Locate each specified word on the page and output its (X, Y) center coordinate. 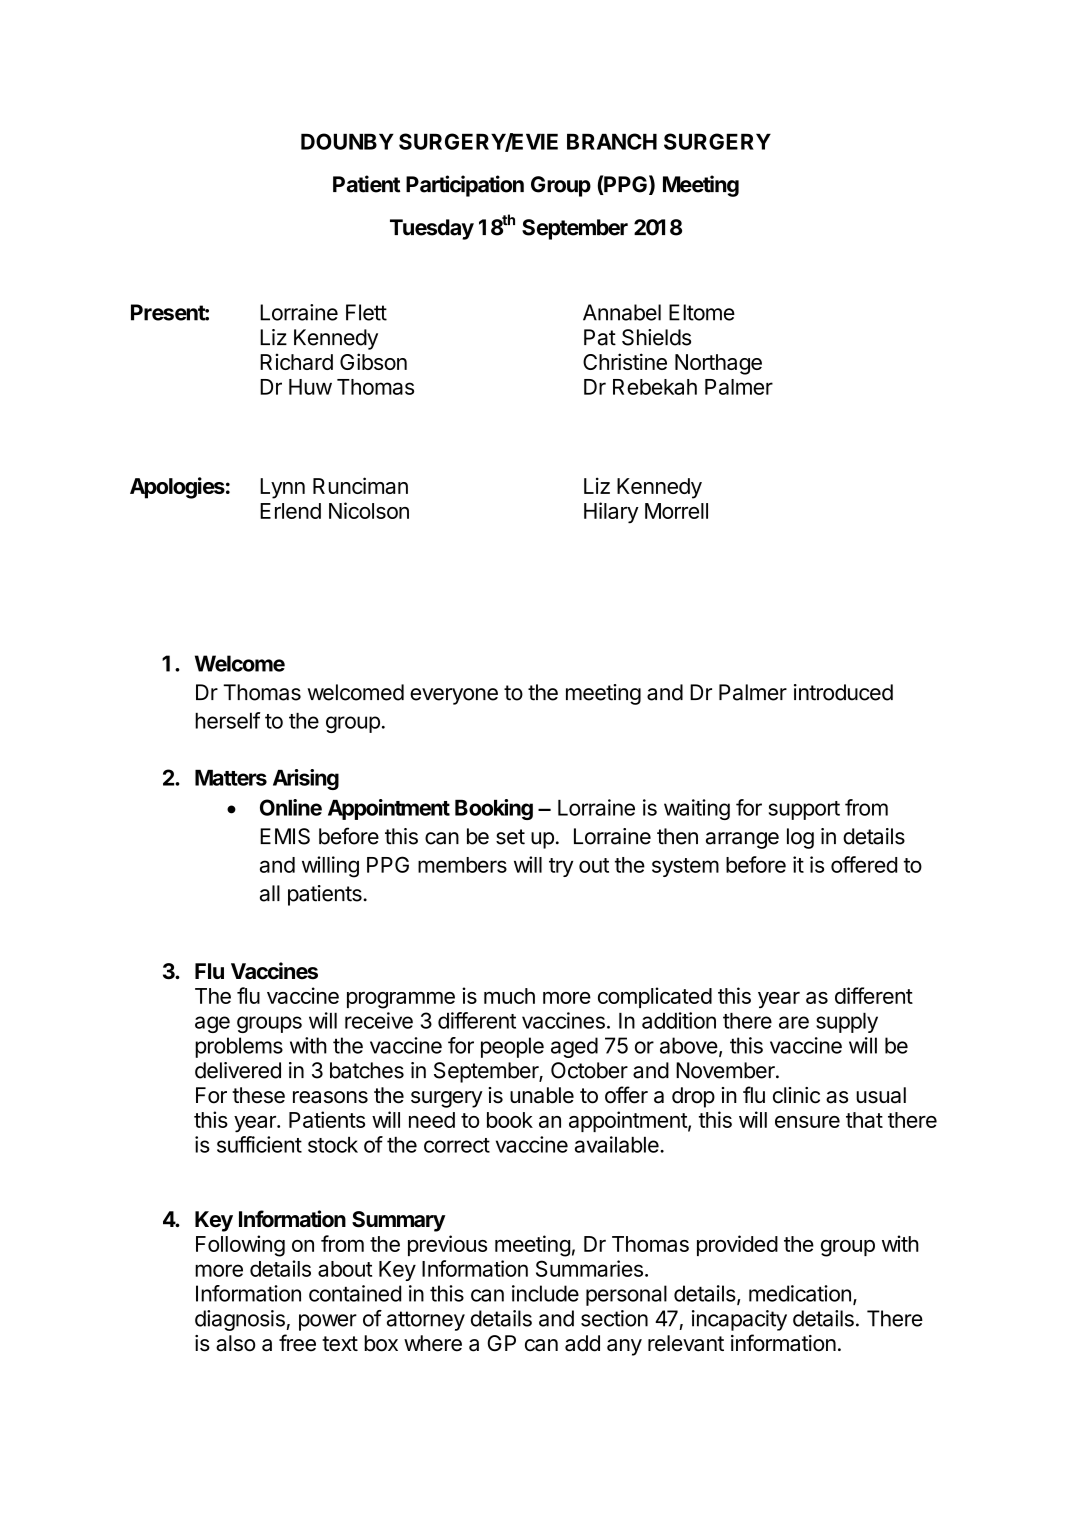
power (328, 1322)
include (545, 1293)
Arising (306, 779)
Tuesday (432, 229)
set (510, 837)
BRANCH (612, 141)
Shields (656, 337)
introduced (843, 692)
